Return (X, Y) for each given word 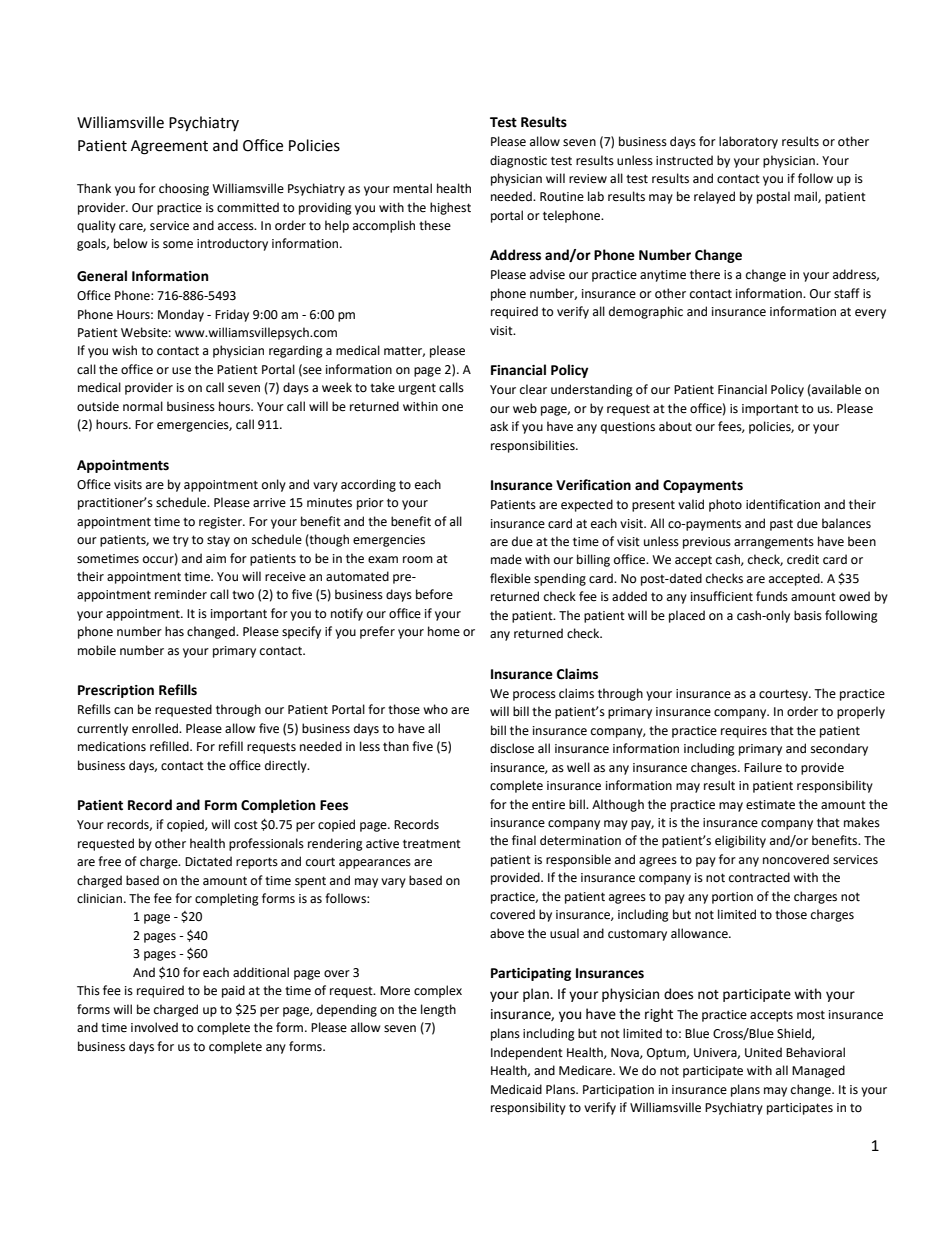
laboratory (748, 142)
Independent (527, 1053)
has (174, 631)
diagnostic (518, 161)
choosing (184, 189)
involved (154, 1027)
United (763, 1052)
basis (808, 615)
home (444, 631)
